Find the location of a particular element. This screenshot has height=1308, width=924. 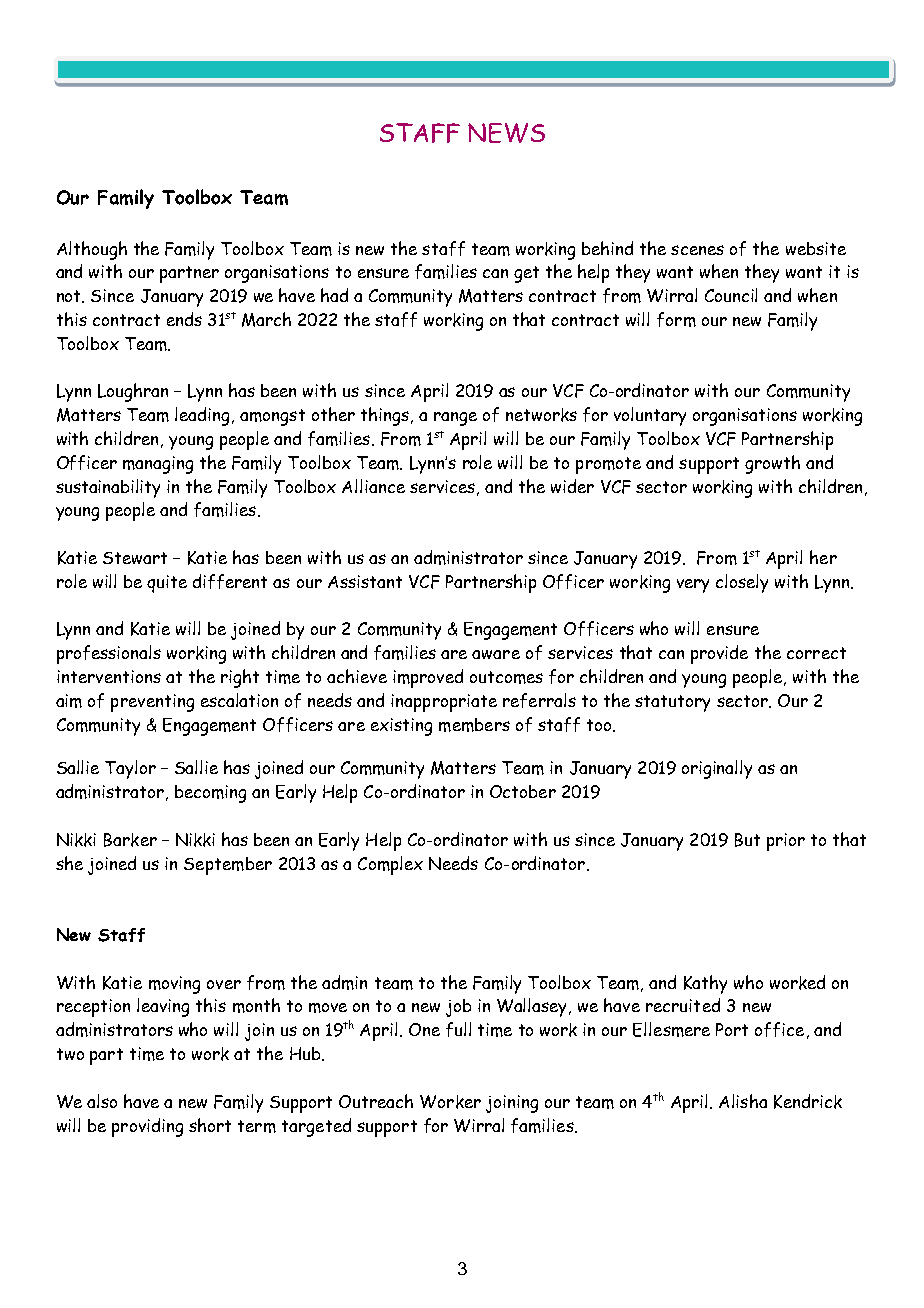

providing is located at coordinates (147, 1127).
